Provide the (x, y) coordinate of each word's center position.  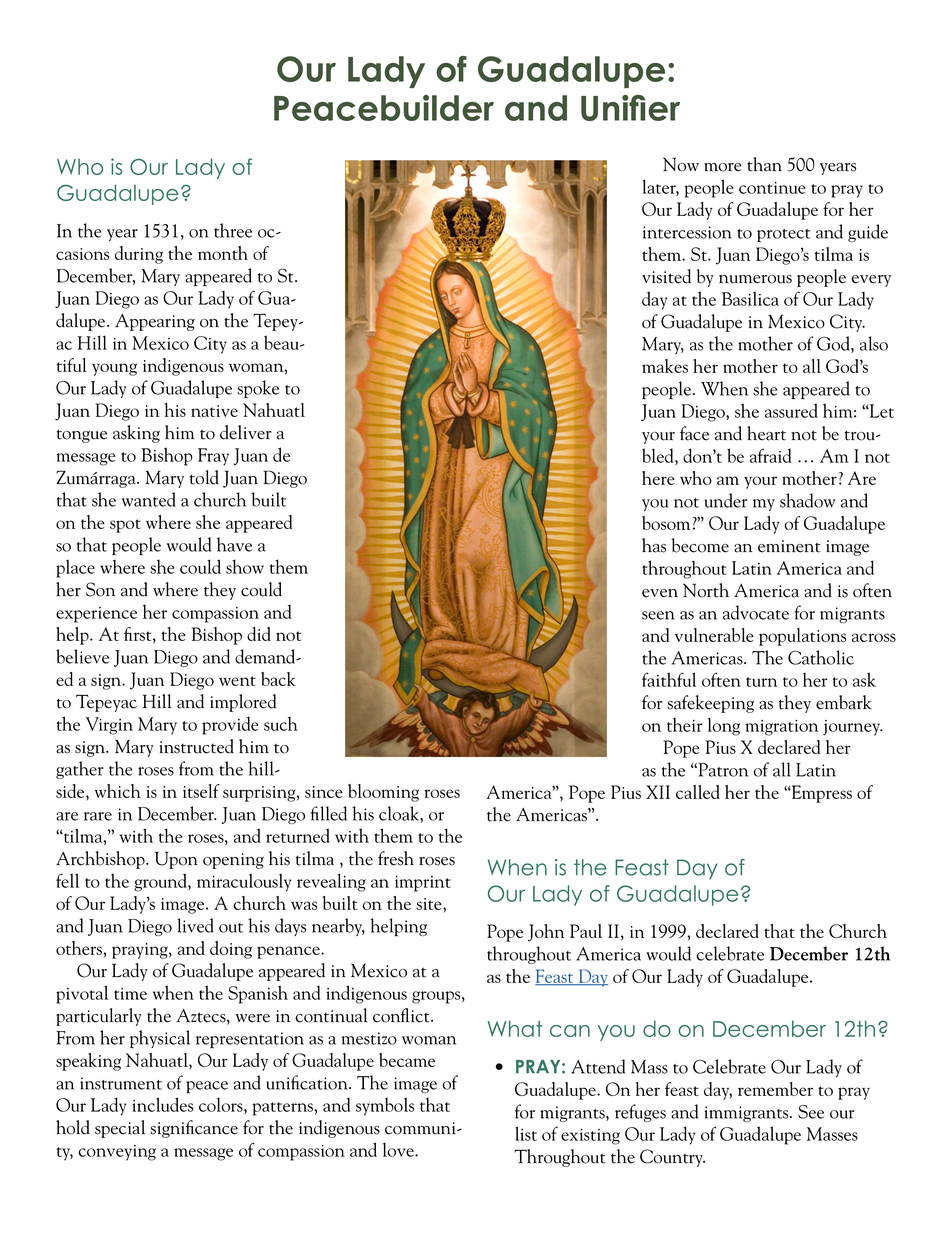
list (526, 1133)
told (204, 477)
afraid (770, 455)
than (764, 164)
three (233, 230)
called (698, 792)
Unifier (630, 108)
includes (162, 1104)
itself (201, 791)
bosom (667, 523)
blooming (383, 793)
